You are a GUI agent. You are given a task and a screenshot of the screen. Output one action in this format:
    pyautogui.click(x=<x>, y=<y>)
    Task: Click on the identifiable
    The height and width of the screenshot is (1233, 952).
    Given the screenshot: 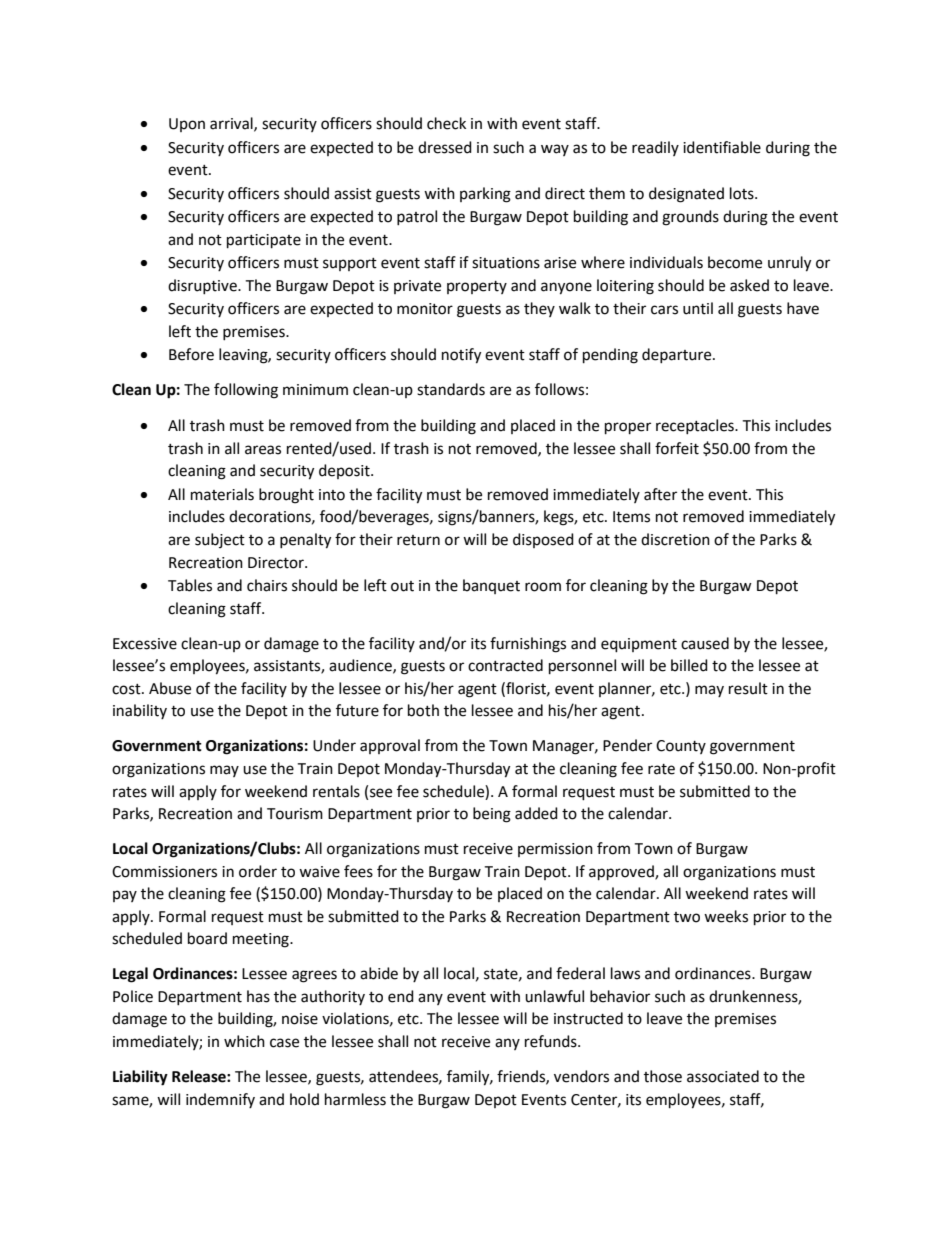 What is the action you would take?
    pyautogui.click(x=722, y=147)
